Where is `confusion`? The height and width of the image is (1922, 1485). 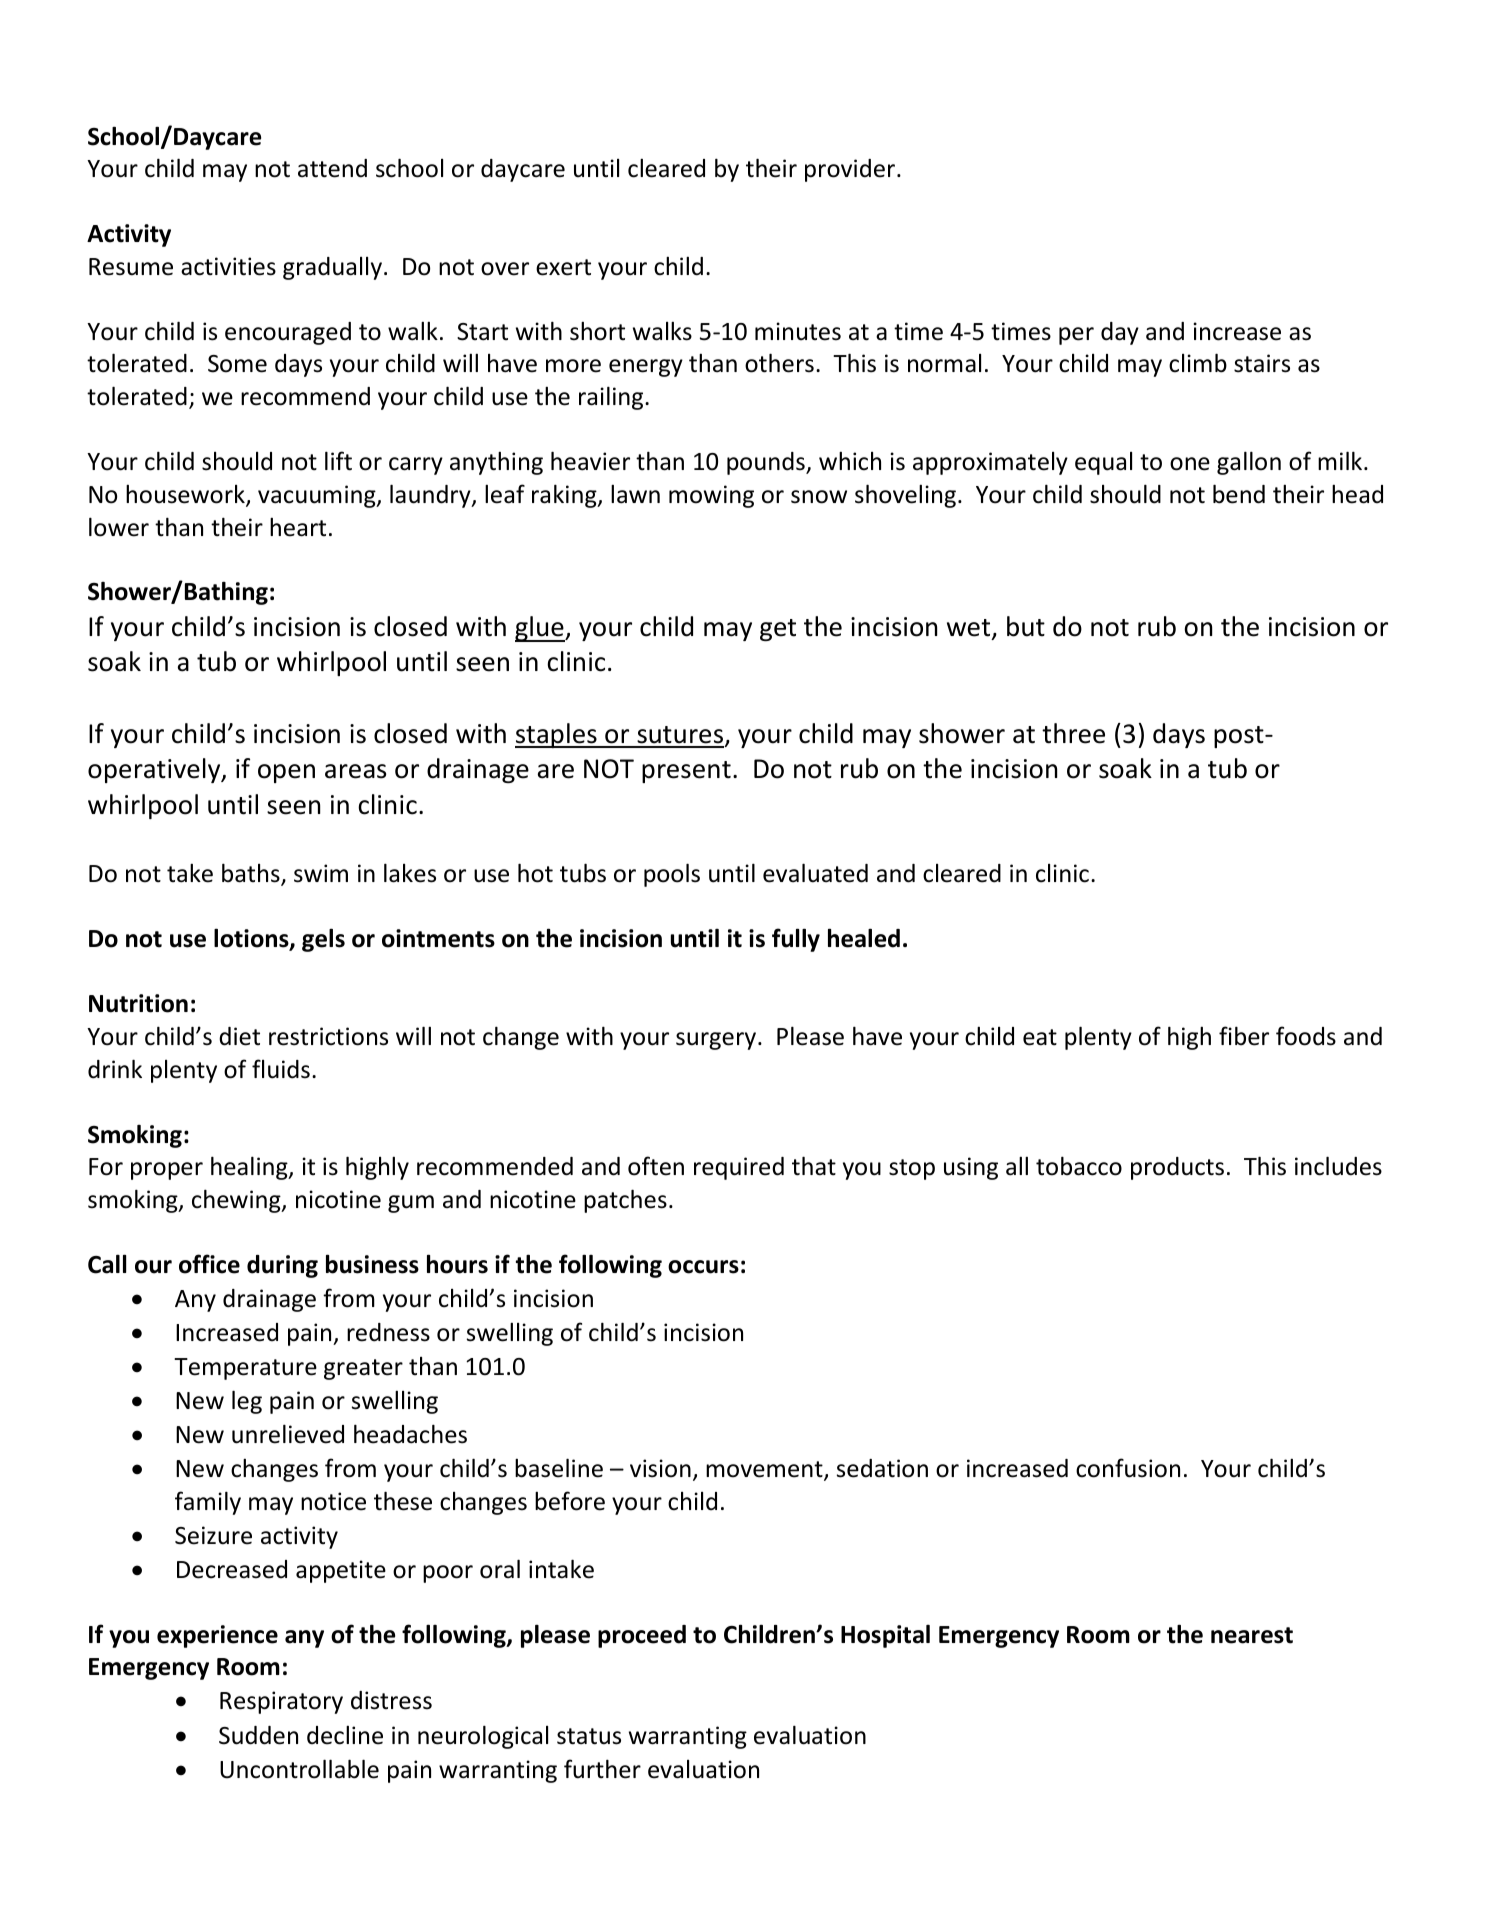
confusion is located at coordinates (1128, 1468).
